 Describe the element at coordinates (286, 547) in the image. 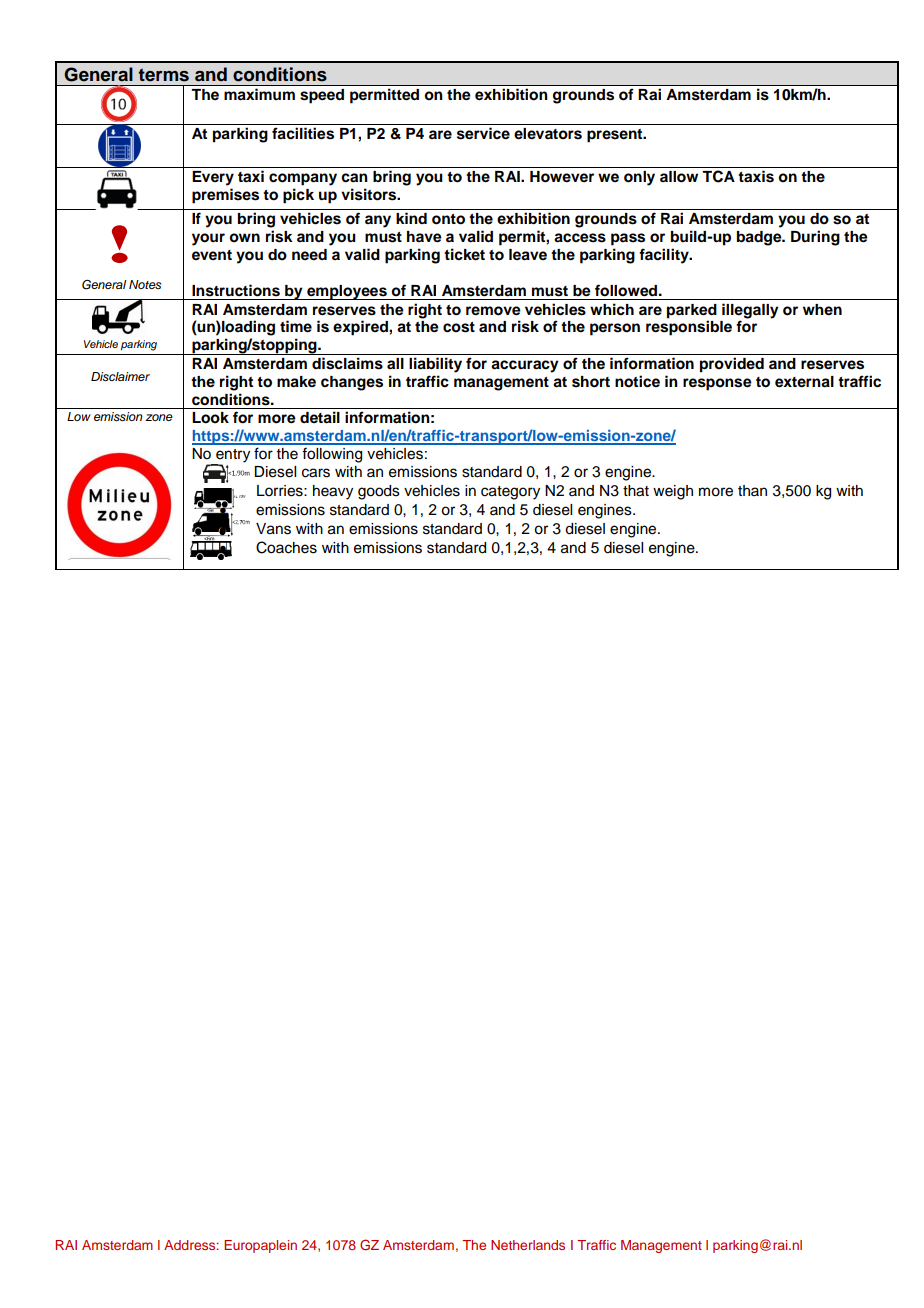

I see `Coaches` at that location.
